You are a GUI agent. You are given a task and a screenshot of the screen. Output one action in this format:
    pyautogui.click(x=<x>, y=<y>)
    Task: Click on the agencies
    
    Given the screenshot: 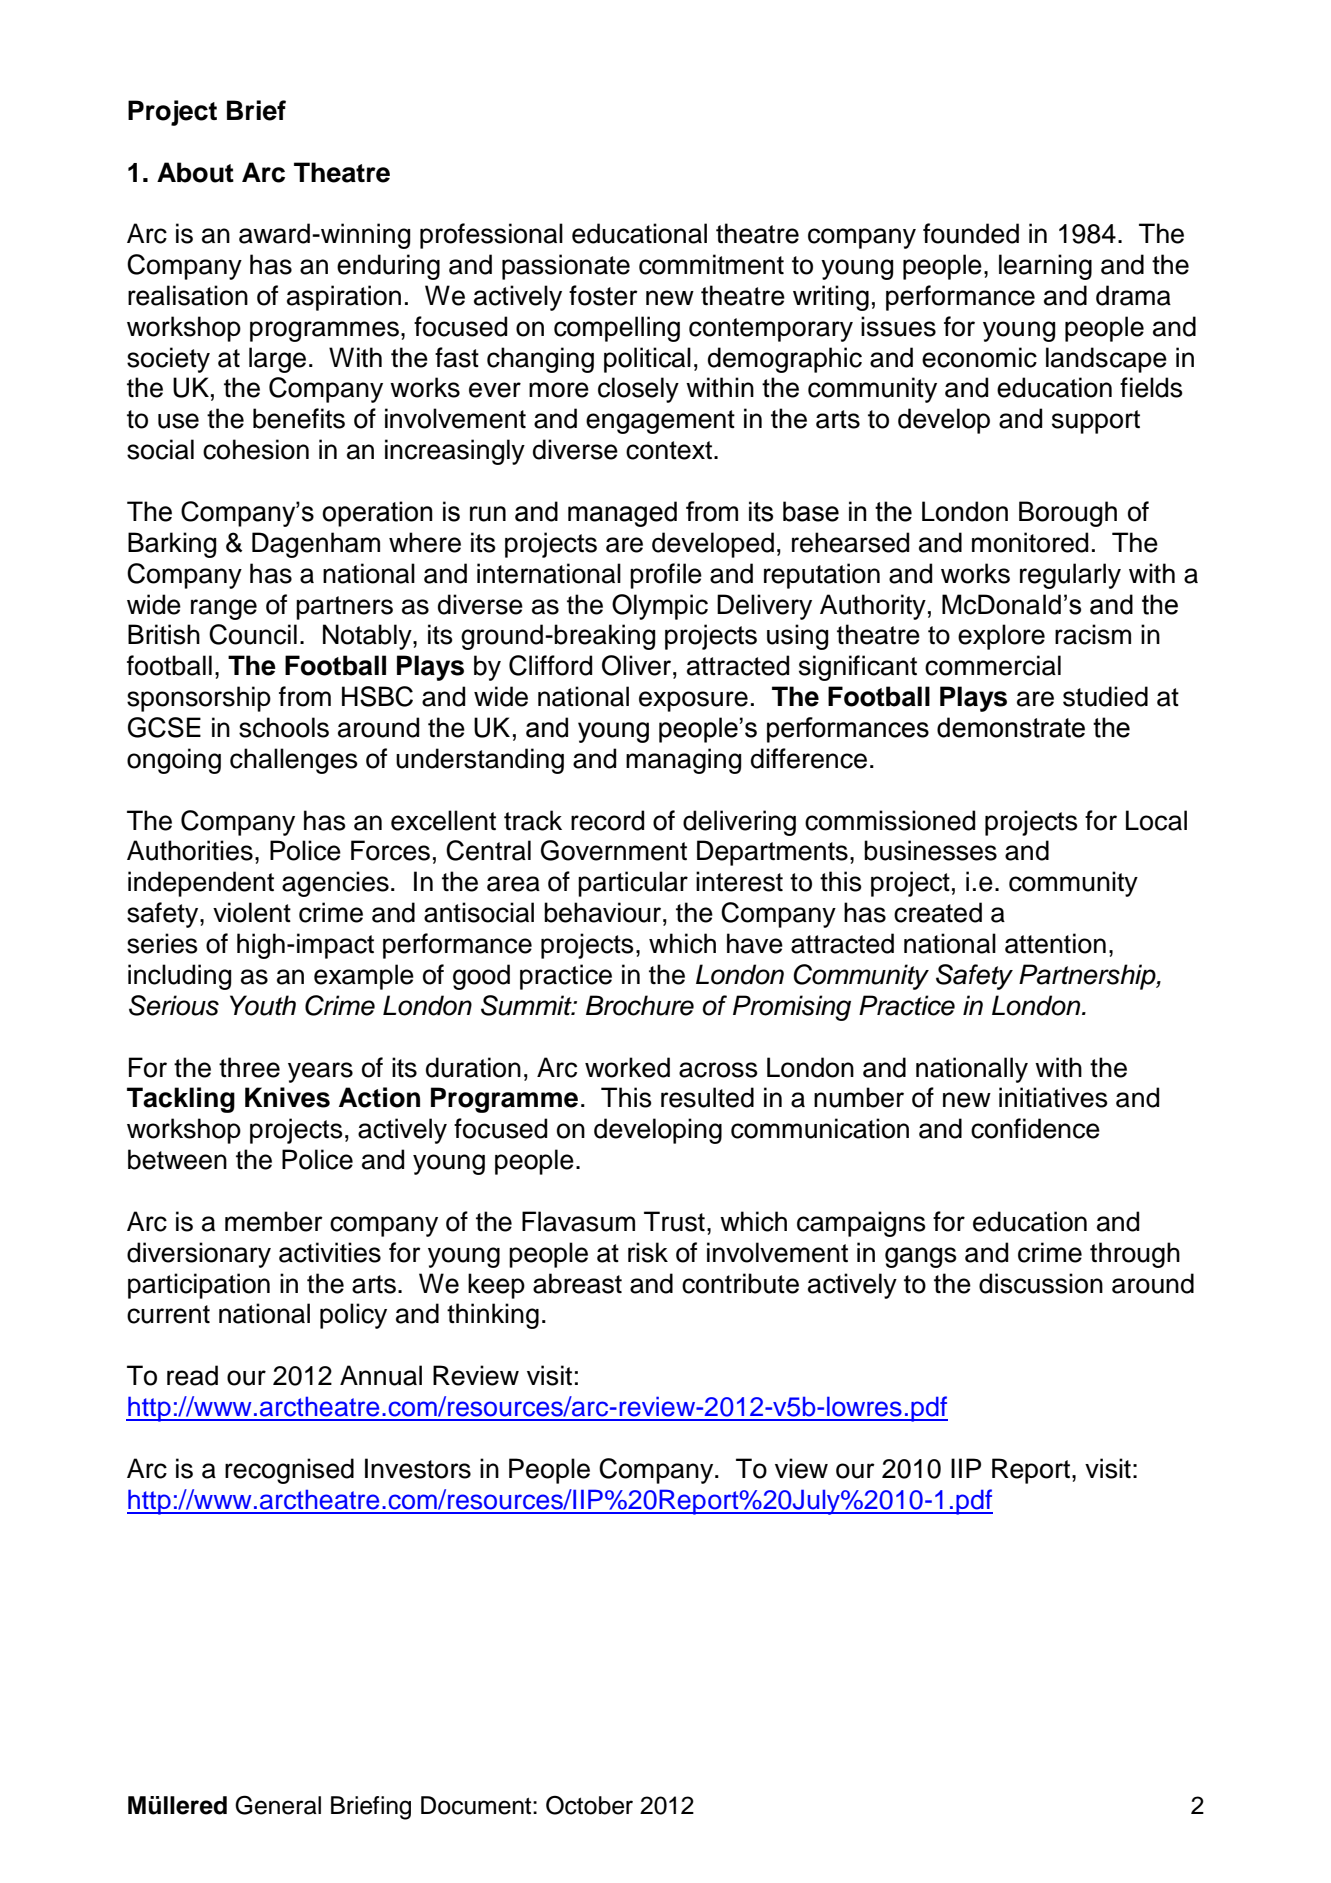 What is the action you would take?
    pyautogui.click(x=335, y=884)
